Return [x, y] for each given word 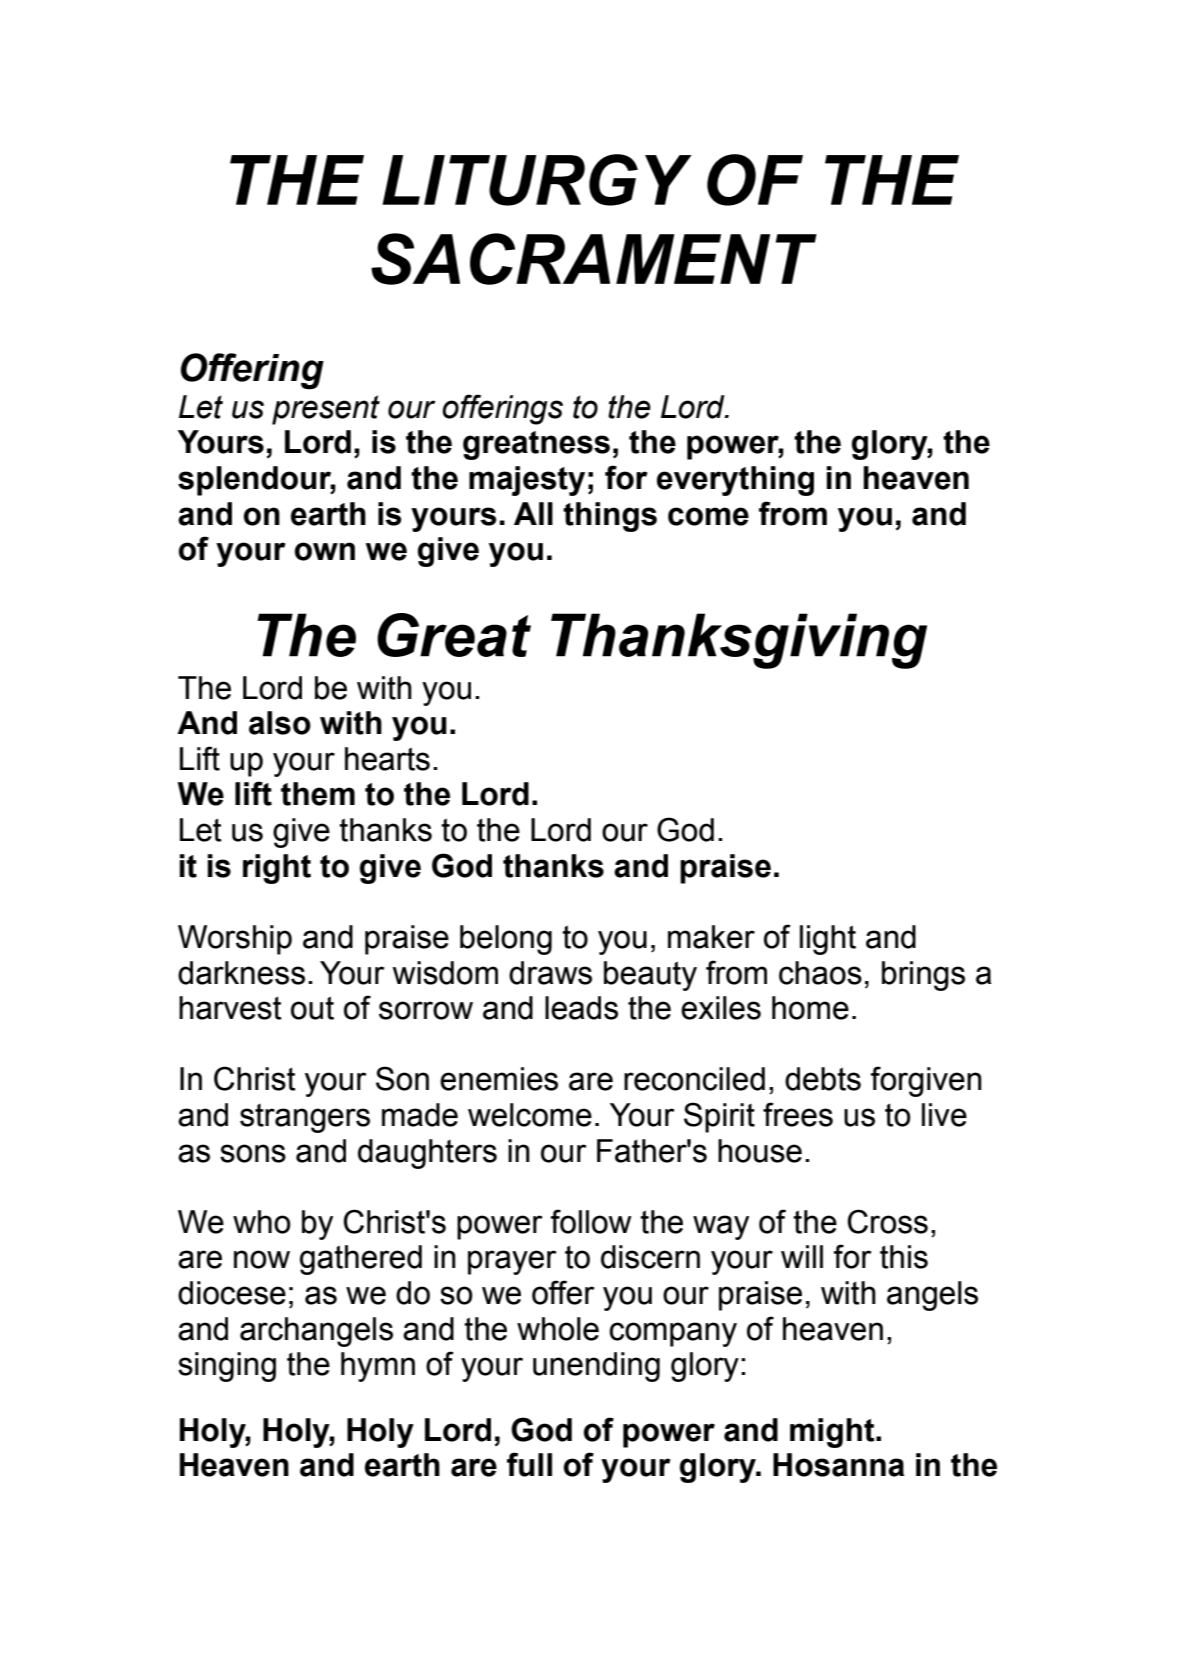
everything [735, 481]
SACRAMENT [594, 259]
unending [596, 1367]
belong [506, 940]
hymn [378, 1367]
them [318, 794]
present [326, 410]
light [828, 940]
